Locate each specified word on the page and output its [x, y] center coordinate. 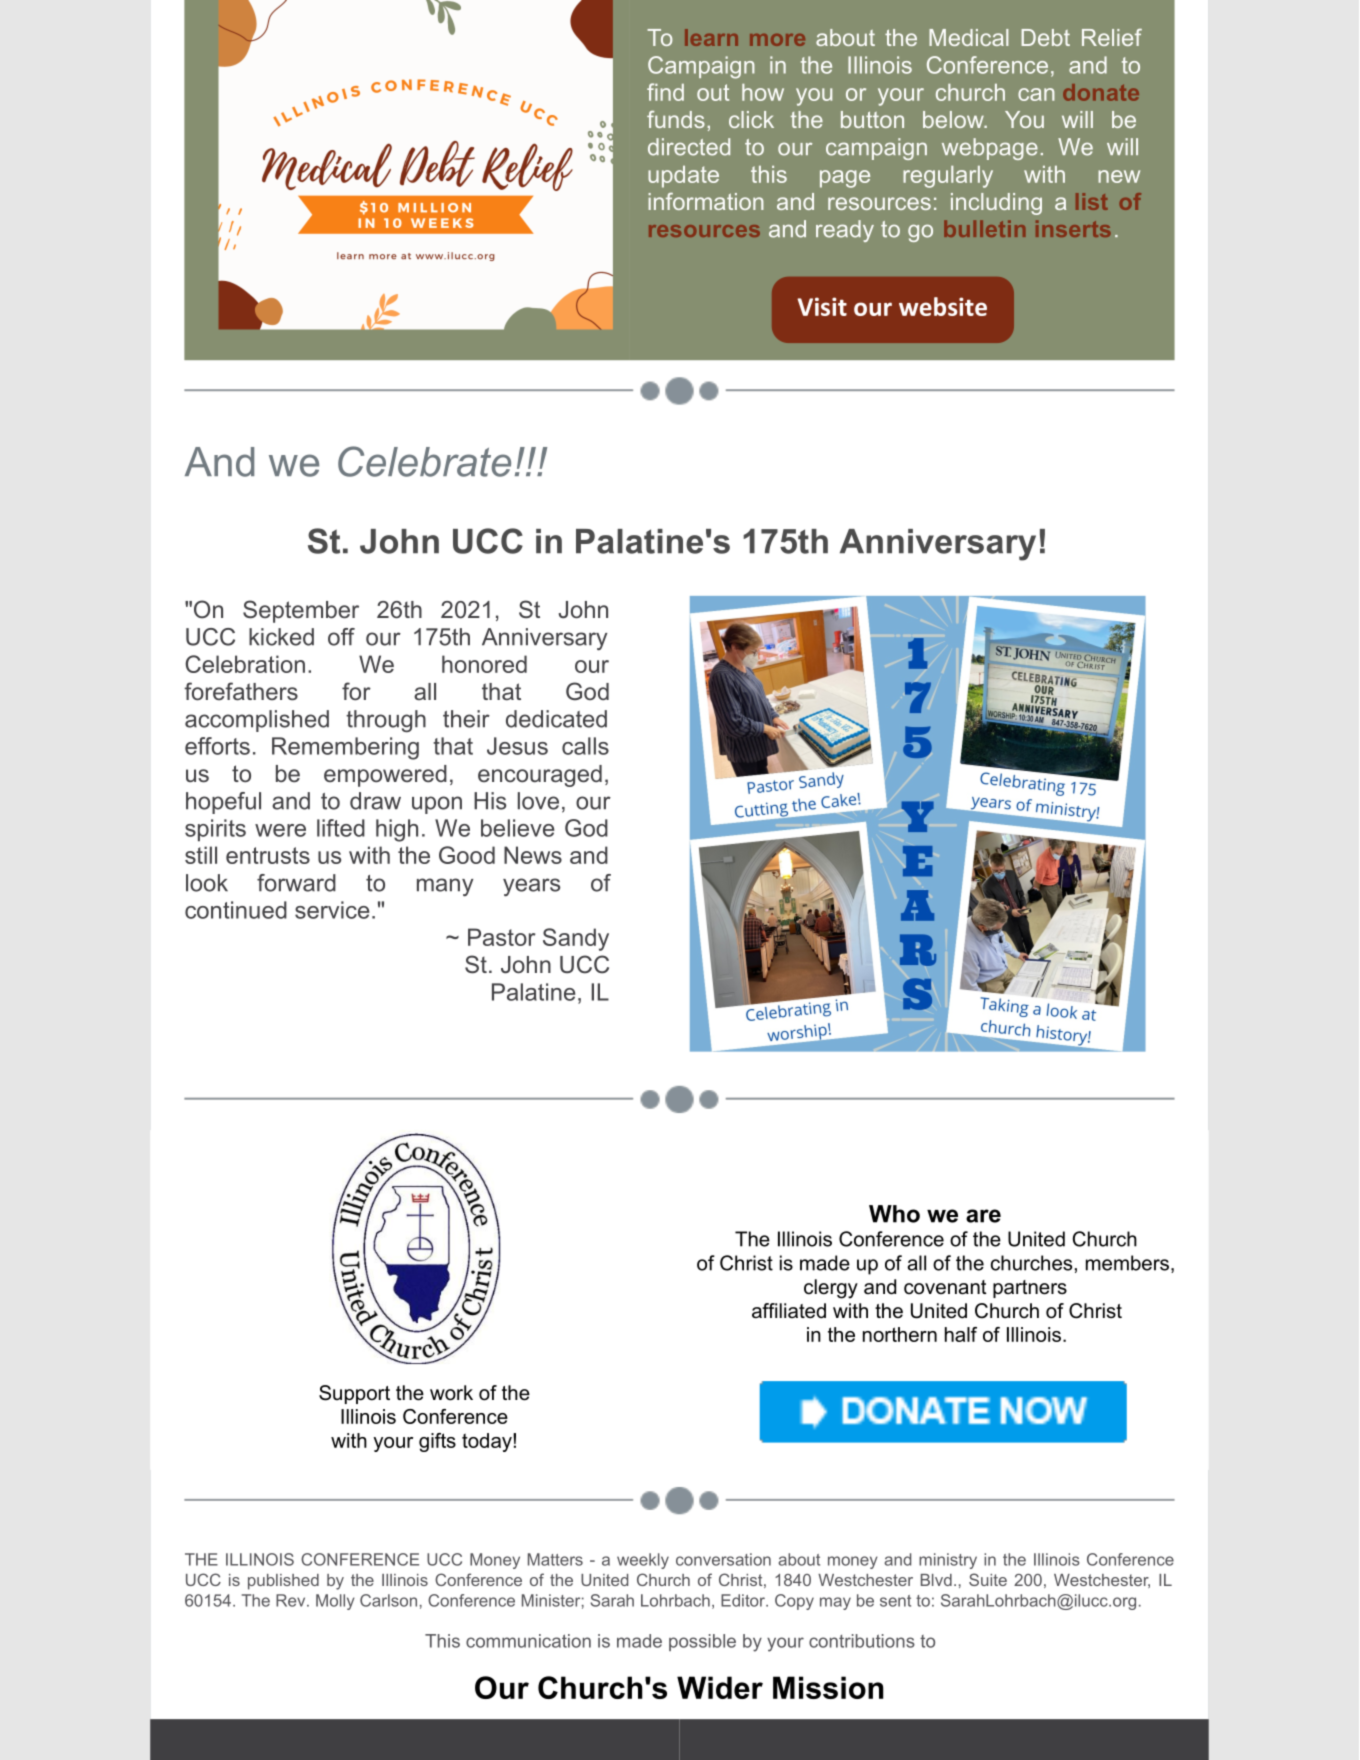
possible [702, 1642]
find [665, 92]
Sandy [576, 939]
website [943, 306]
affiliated [789, 1311]
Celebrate [424, 461]
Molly [335, 1602]
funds [676, 119]
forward [296, 883]
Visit [822, 306]
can [1036, 94]
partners [1030, 1289]
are [983, 1216]
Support [354, 1394]
